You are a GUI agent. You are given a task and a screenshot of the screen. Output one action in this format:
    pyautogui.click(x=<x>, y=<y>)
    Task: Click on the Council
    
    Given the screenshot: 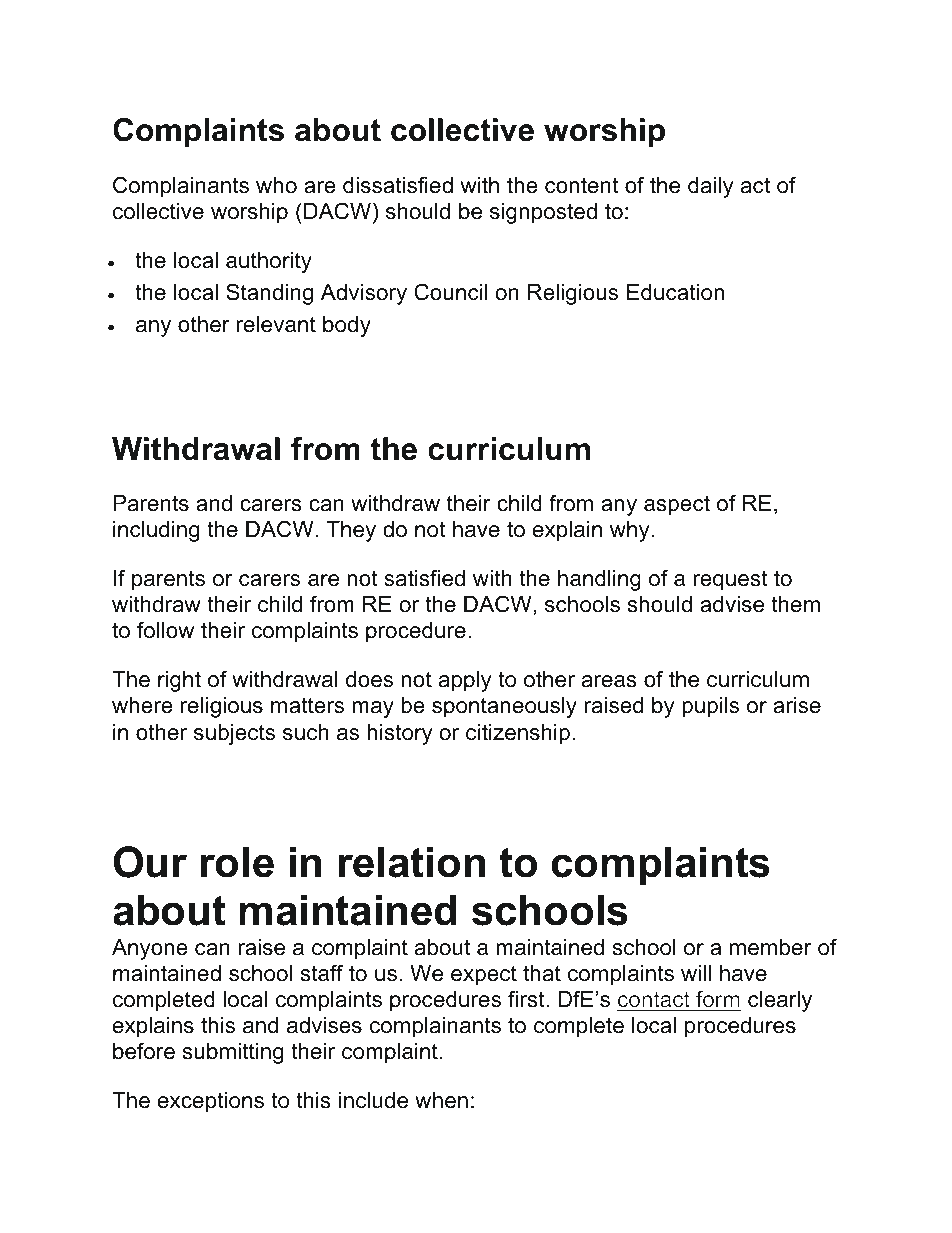 What is the action you would take?
    pyautogui.click(x=450, y=292)
